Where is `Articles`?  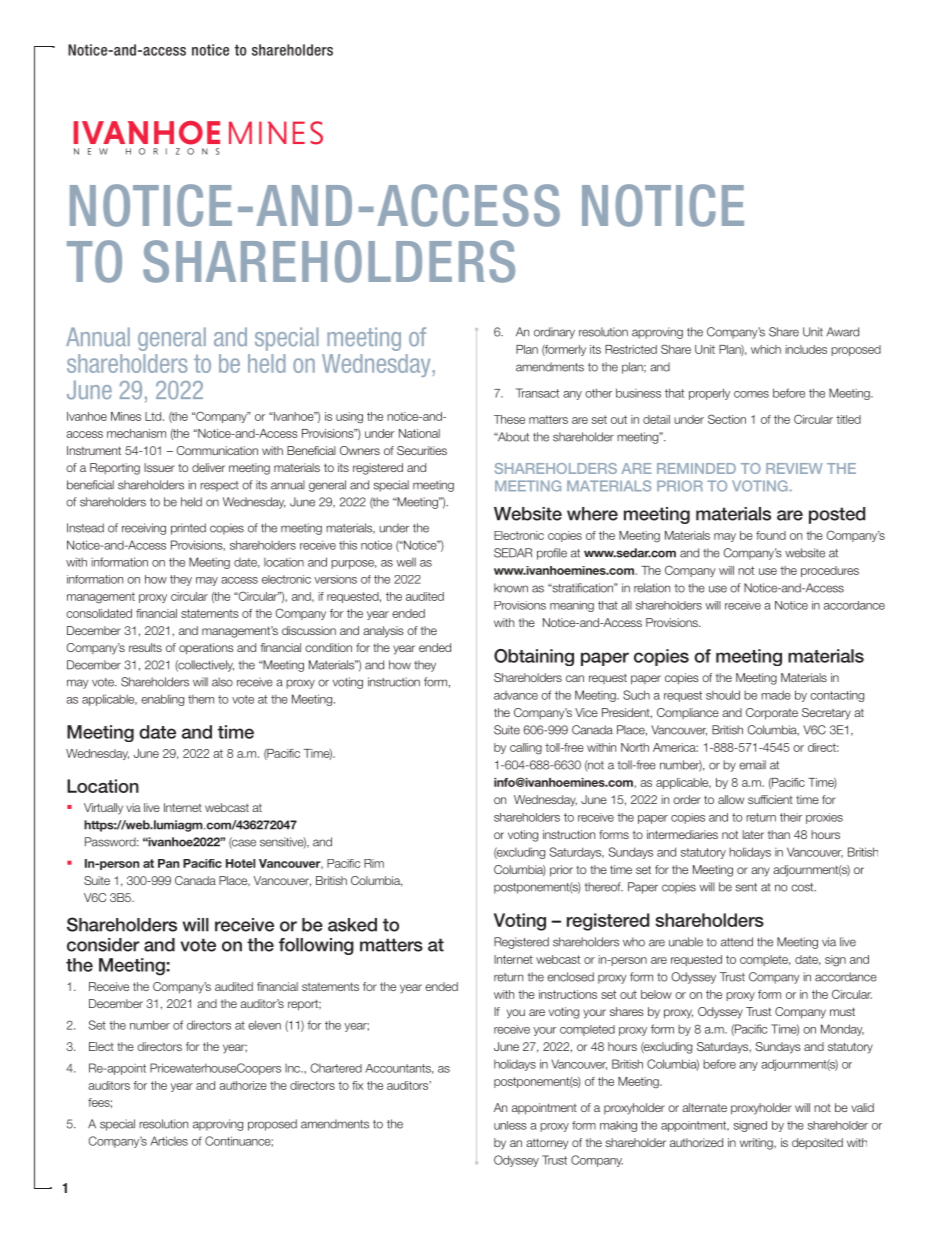 Articles is located at coordinates (169, 1141).
